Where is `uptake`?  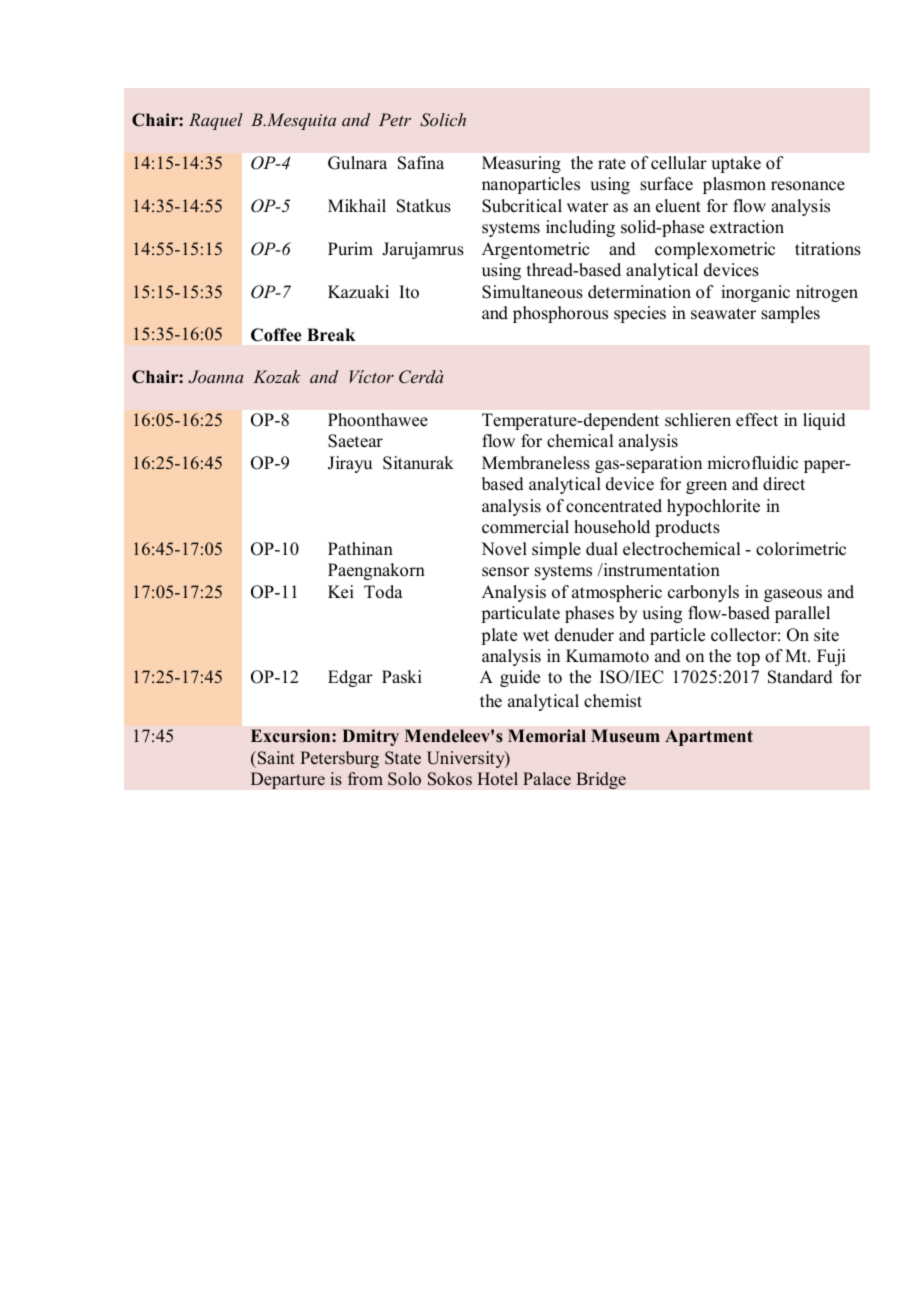 uptake is located at coordinates (736, 164).
